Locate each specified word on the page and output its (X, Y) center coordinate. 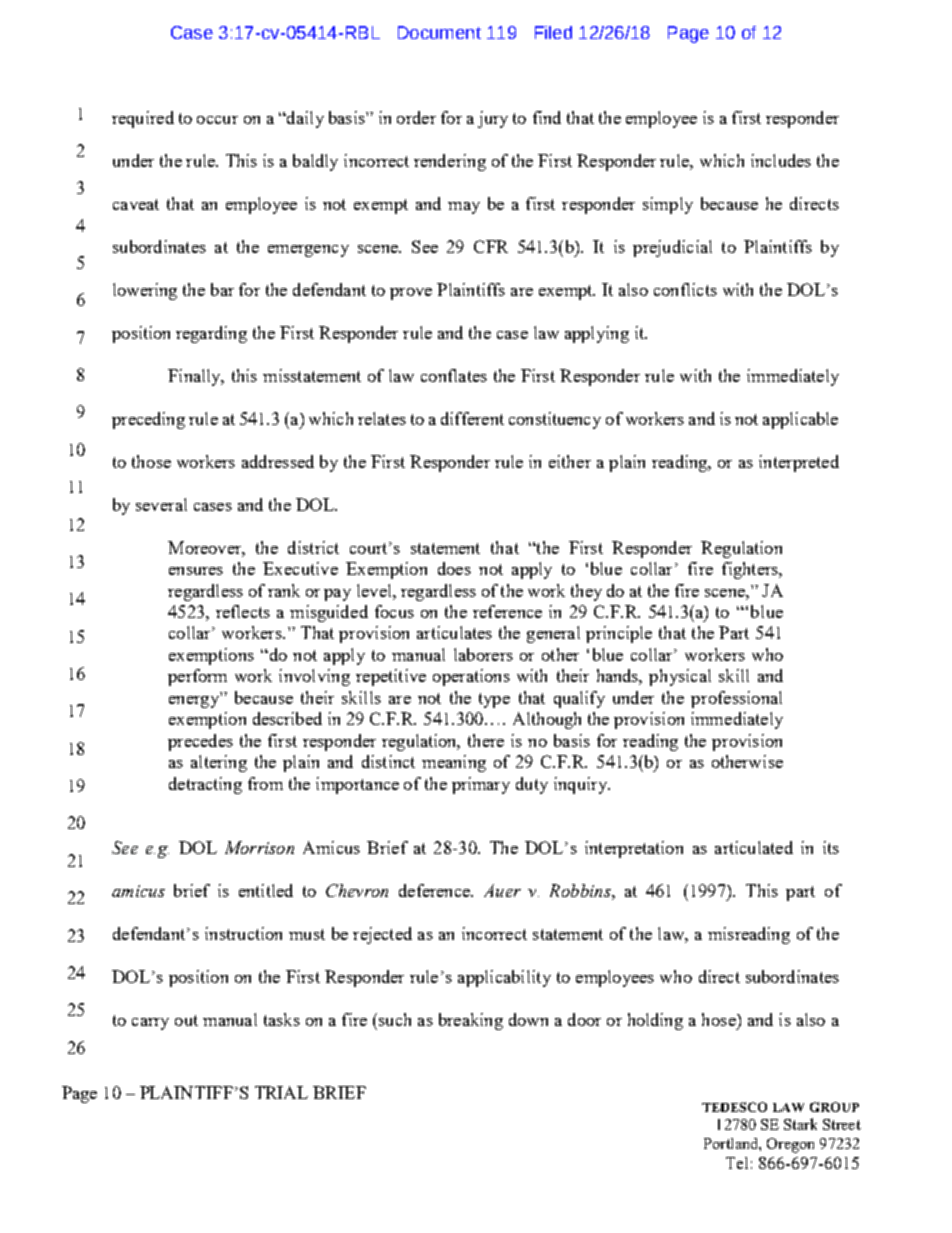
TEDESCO (734, 1107)
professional (736, 699)
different (472, 418)
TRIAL (281, 1092)
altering (219, 763)
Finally (195, 377)
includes (781, 160)
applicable (800, 420)
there (486, 740)
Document (439, 32)
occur (217, 120)
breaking (471, 1021)
